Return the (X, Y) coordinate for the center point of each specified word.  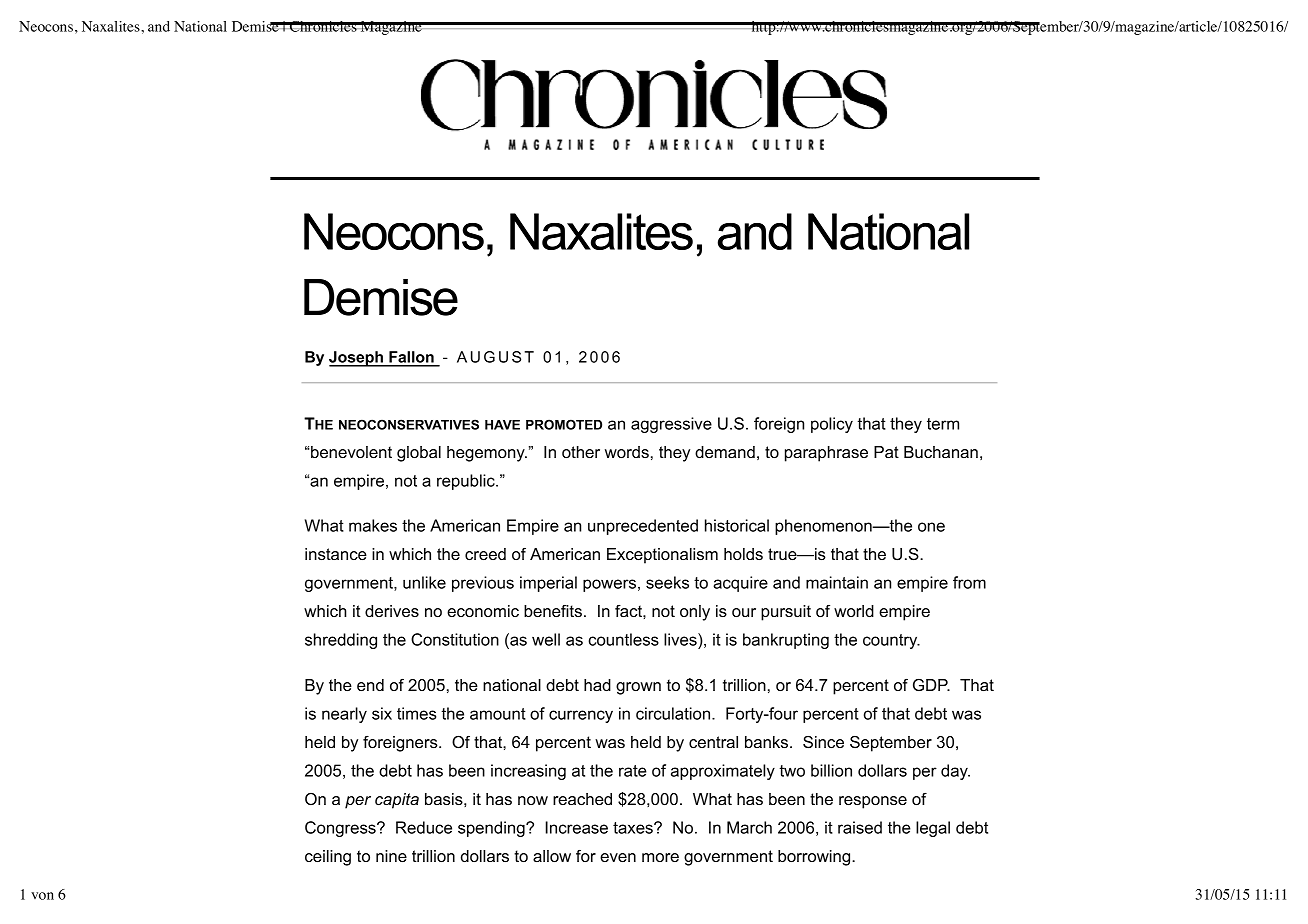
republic (467, 482)
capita (397, 801)
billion (831, 770)
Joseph (357, 359)
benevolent (351, 452)
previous (483, 584)
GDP (931, 685)
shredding (341, 641)
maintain (837, 582)
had (597, 685)
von (42, 896)
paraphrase (826, 454)
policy (832, 425)
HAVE (502, 425)
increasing (528, 772)
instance (336, 554)
